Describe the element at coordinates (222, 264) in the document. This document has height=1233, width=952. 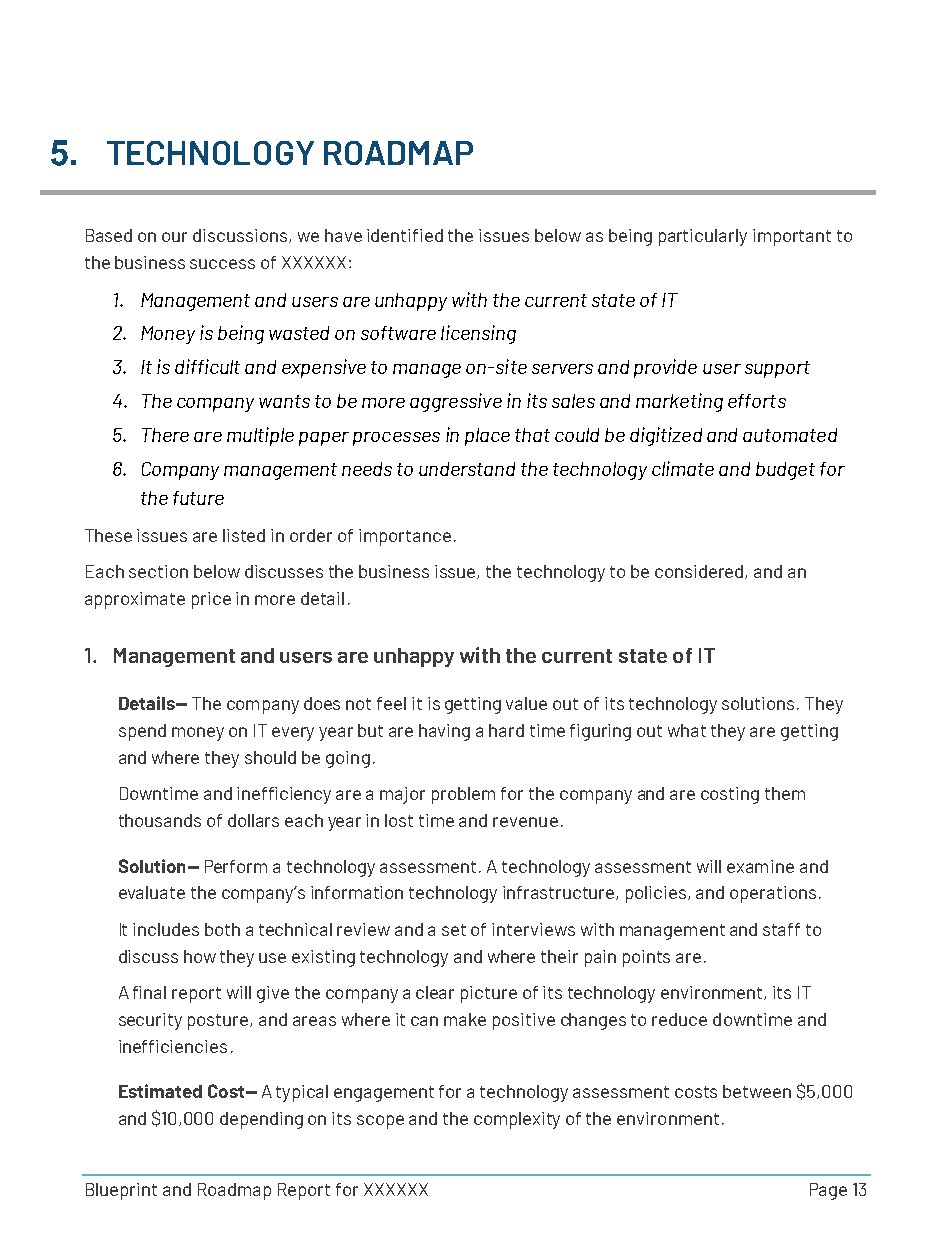
I see `success` at that location.
